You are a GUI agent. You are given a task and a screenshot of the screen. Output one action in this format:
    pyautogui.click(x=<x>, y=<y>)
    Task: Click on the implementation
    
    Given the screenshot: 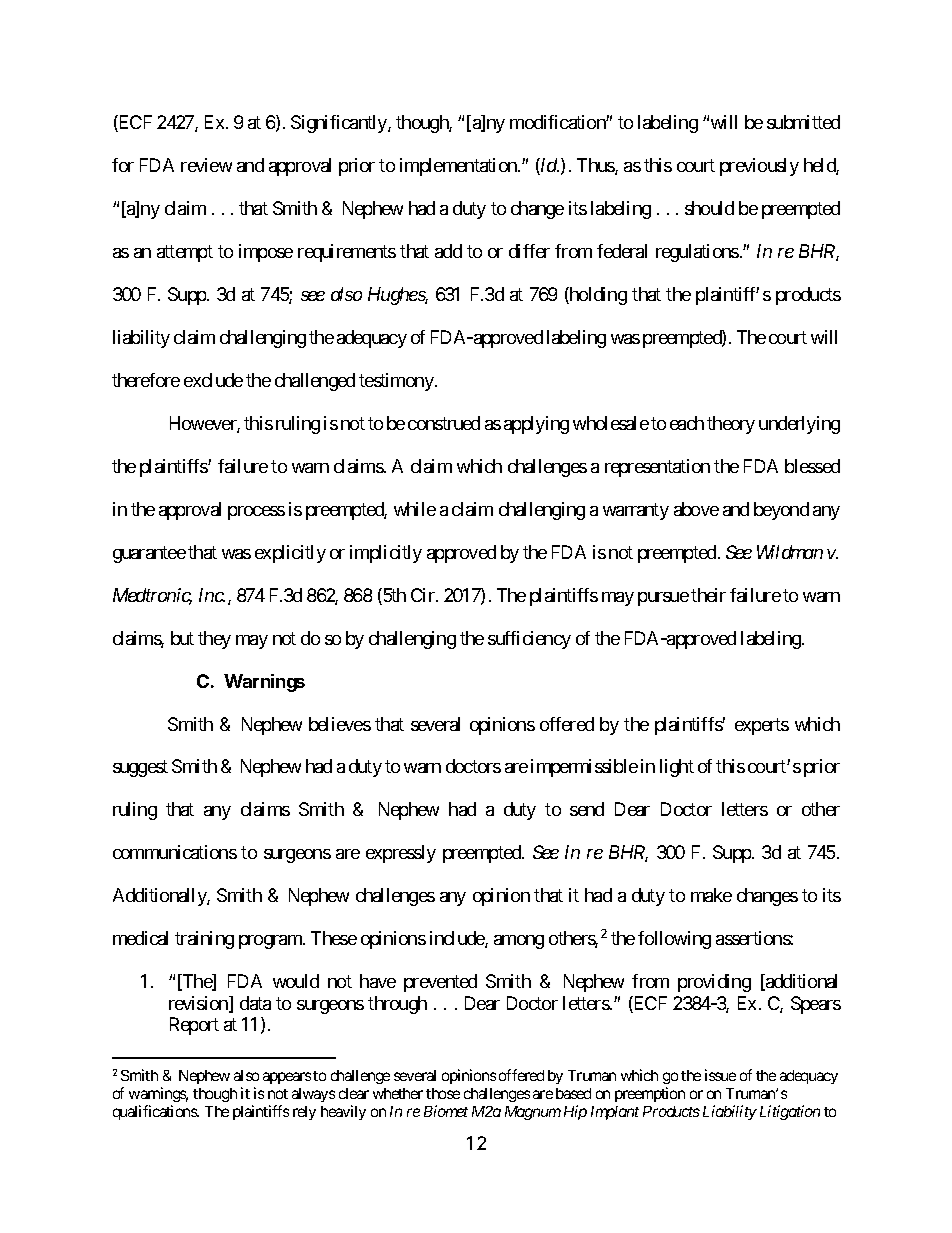 What is the action you would take?
    pyautogui.click(x=459, y=167)
